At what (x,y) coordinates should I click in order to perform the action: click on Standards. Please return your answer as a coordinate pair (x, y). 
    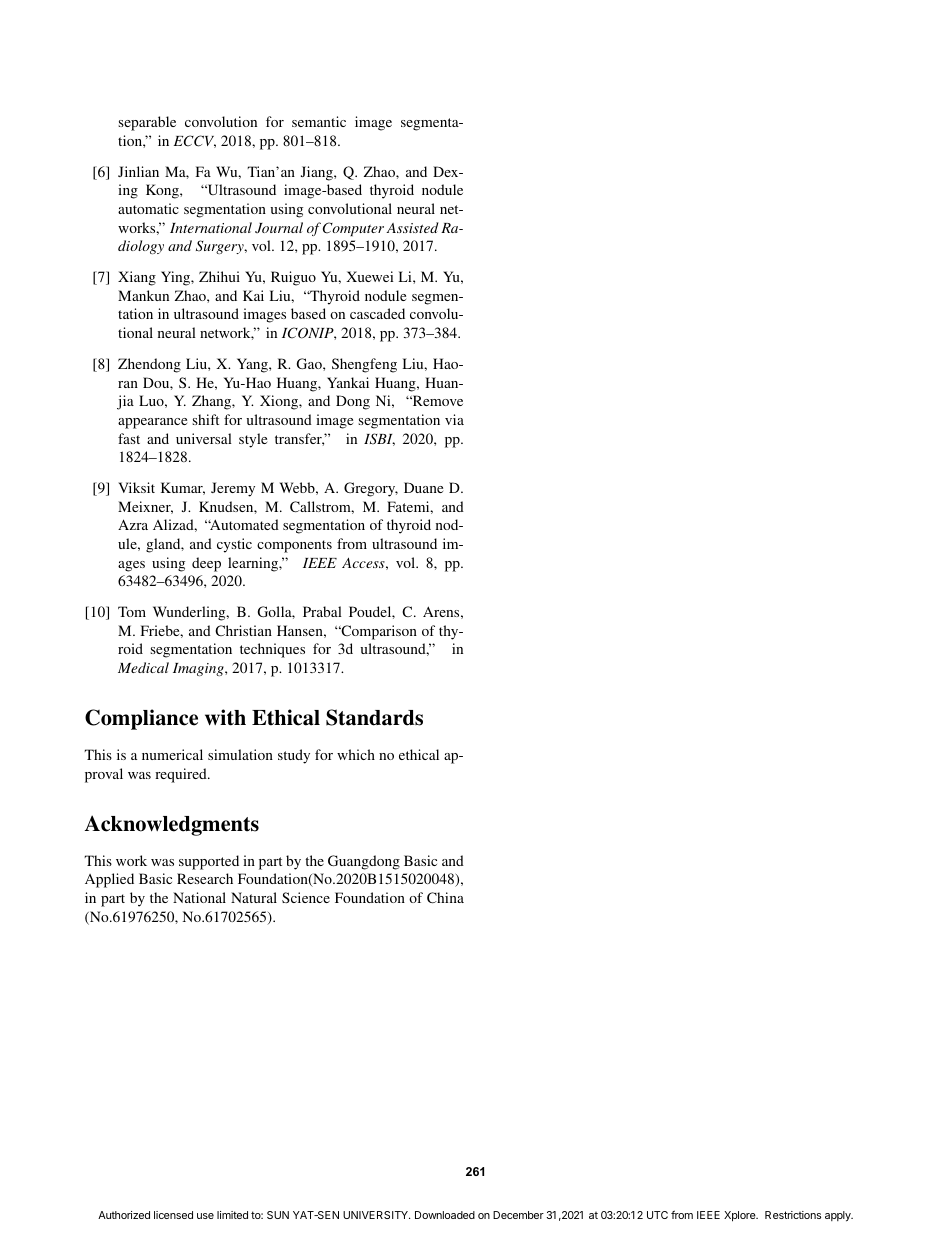
    Looking at the image, I should click on (374, 717).
